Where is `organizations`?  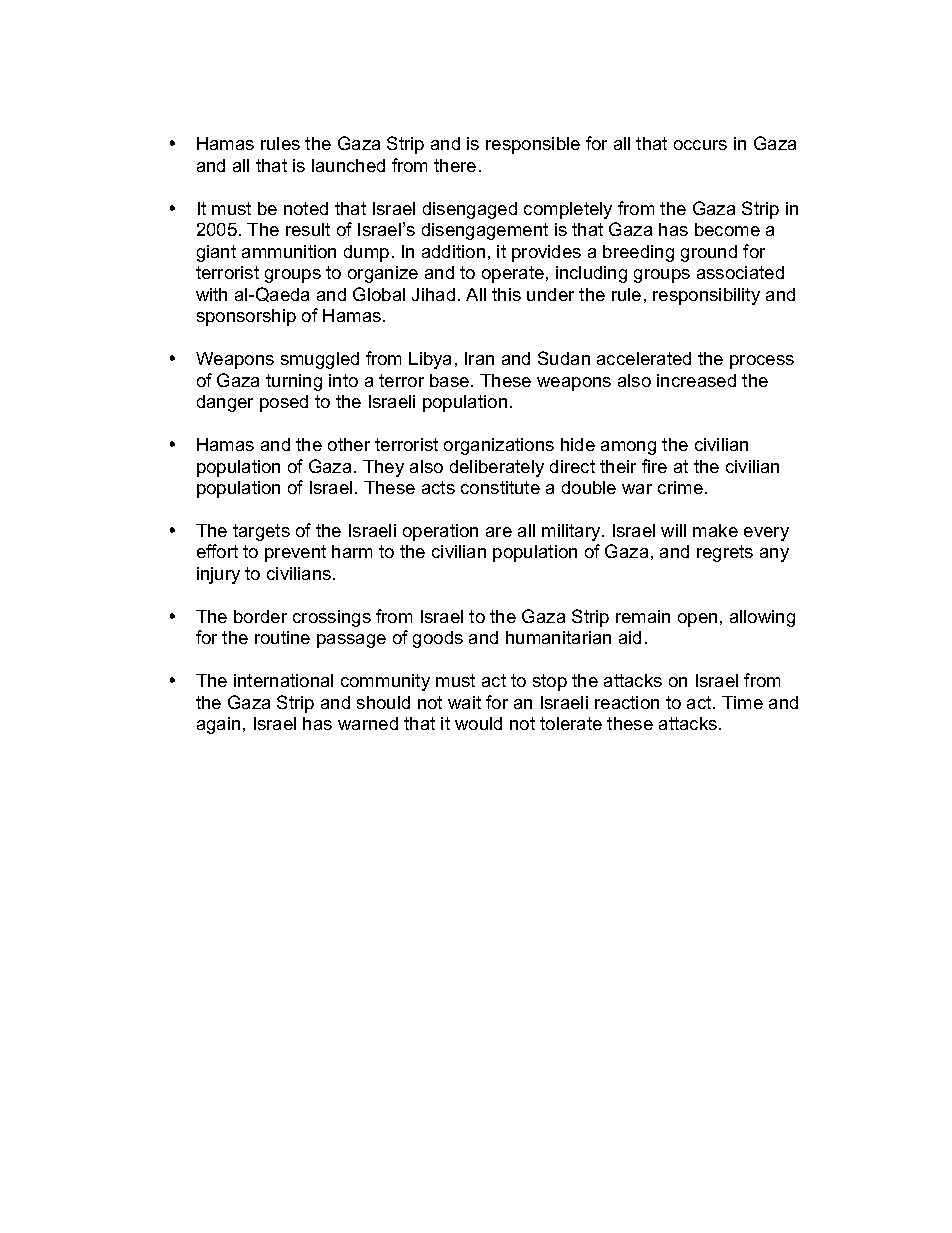 organizations is located at coordinates (499, 446).
